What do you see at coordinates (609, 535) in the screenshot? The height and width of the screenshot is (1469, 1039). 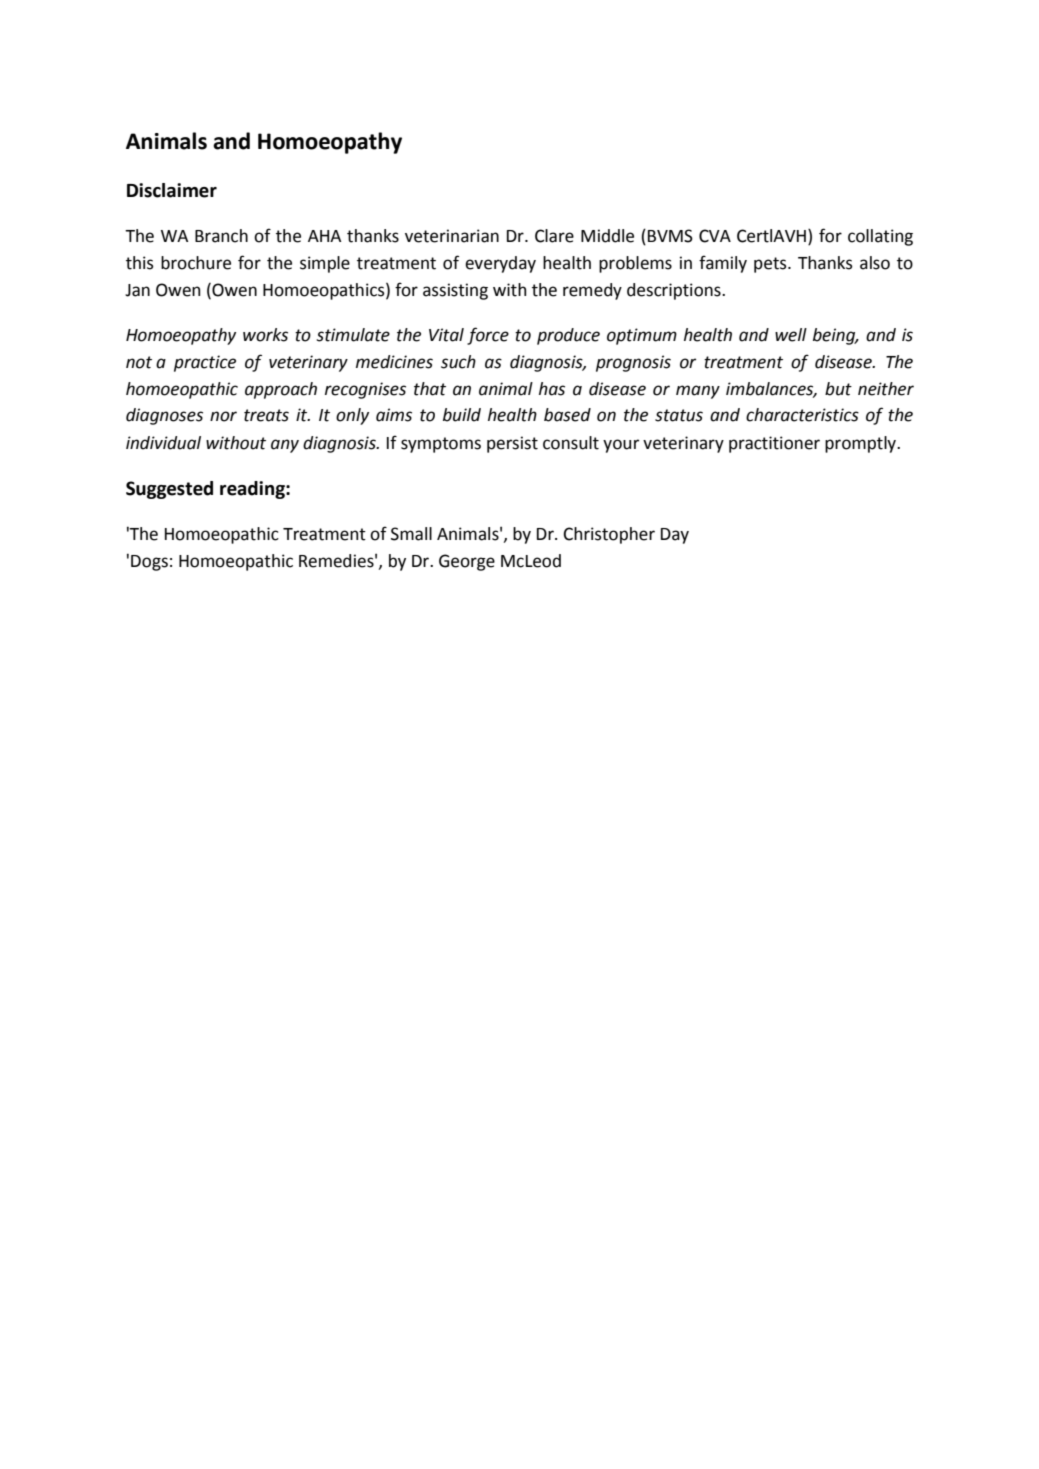 I see `Christopher` at bounding box center [609, 535].
